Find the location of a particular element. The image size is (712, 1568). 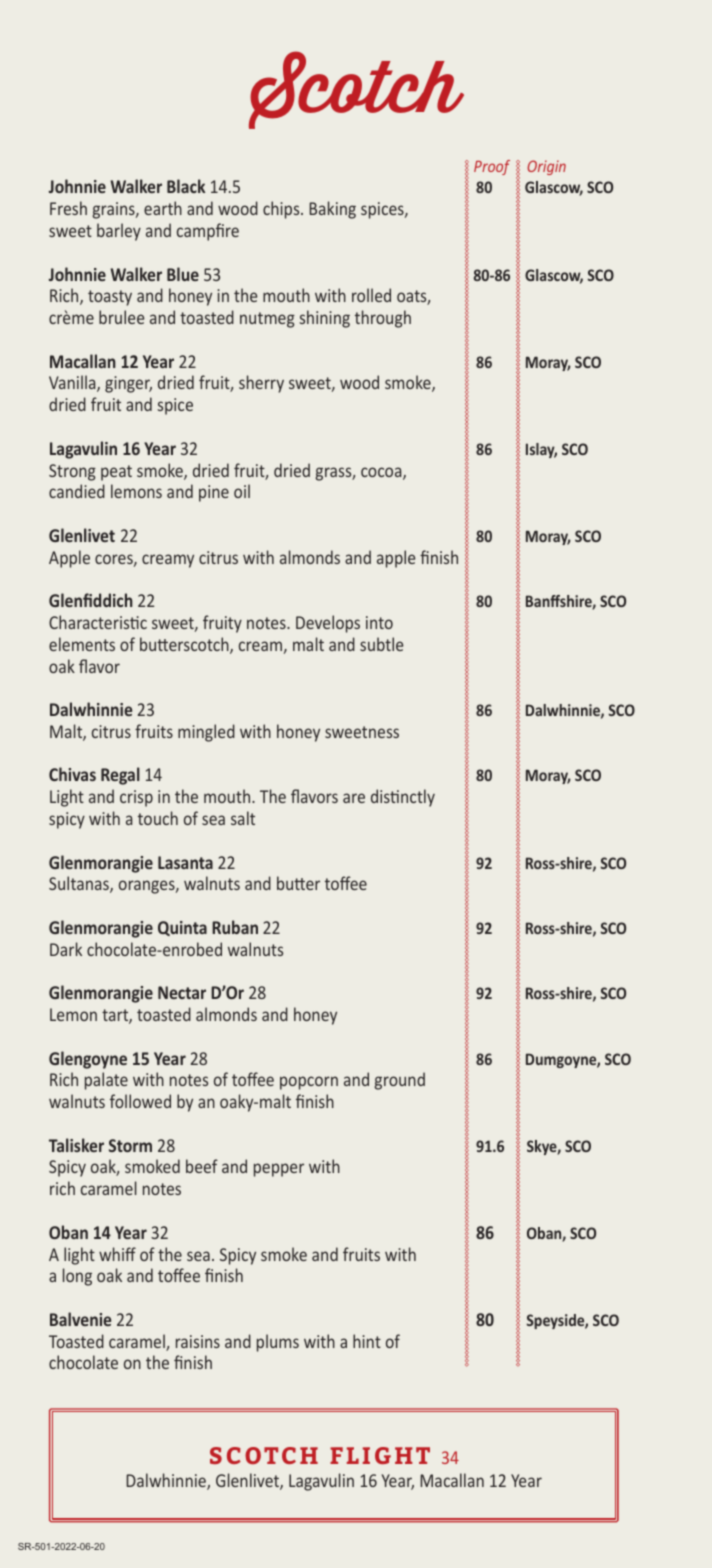

grains is located at coordinates (115, 210).
